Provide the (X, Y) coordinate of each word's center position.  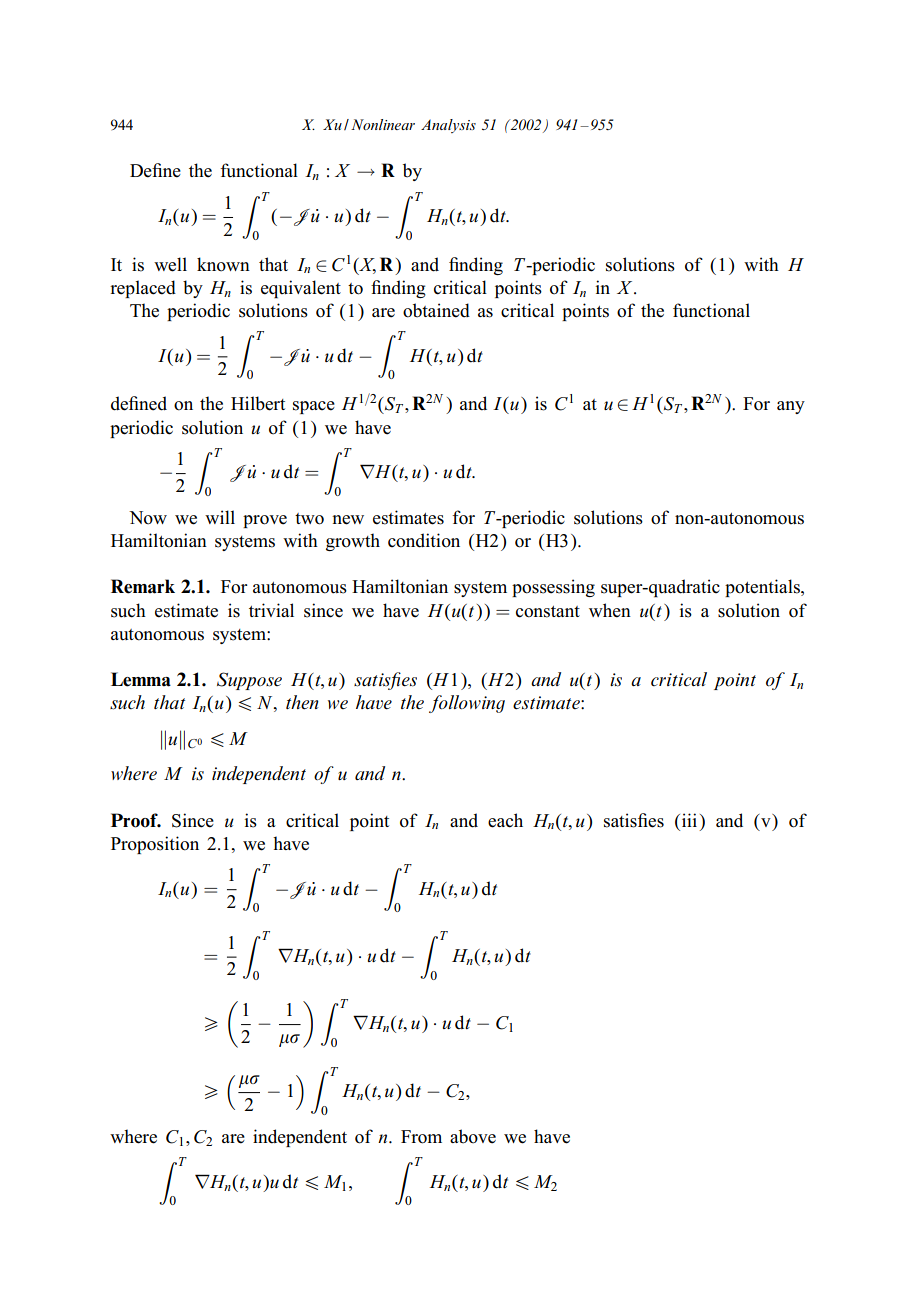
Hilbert (258, 403)
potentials (763, 588)
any (791, 407)
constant (548, 612)
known (223, 264)
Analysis (448, 126)
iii (689, 820)
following (467, 704)
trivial (271, 610)
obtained (436, 310)
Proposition (155, 845)
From (421, 1137)
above (473, 1136)
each (505, 820)
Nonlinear (383, 124)
